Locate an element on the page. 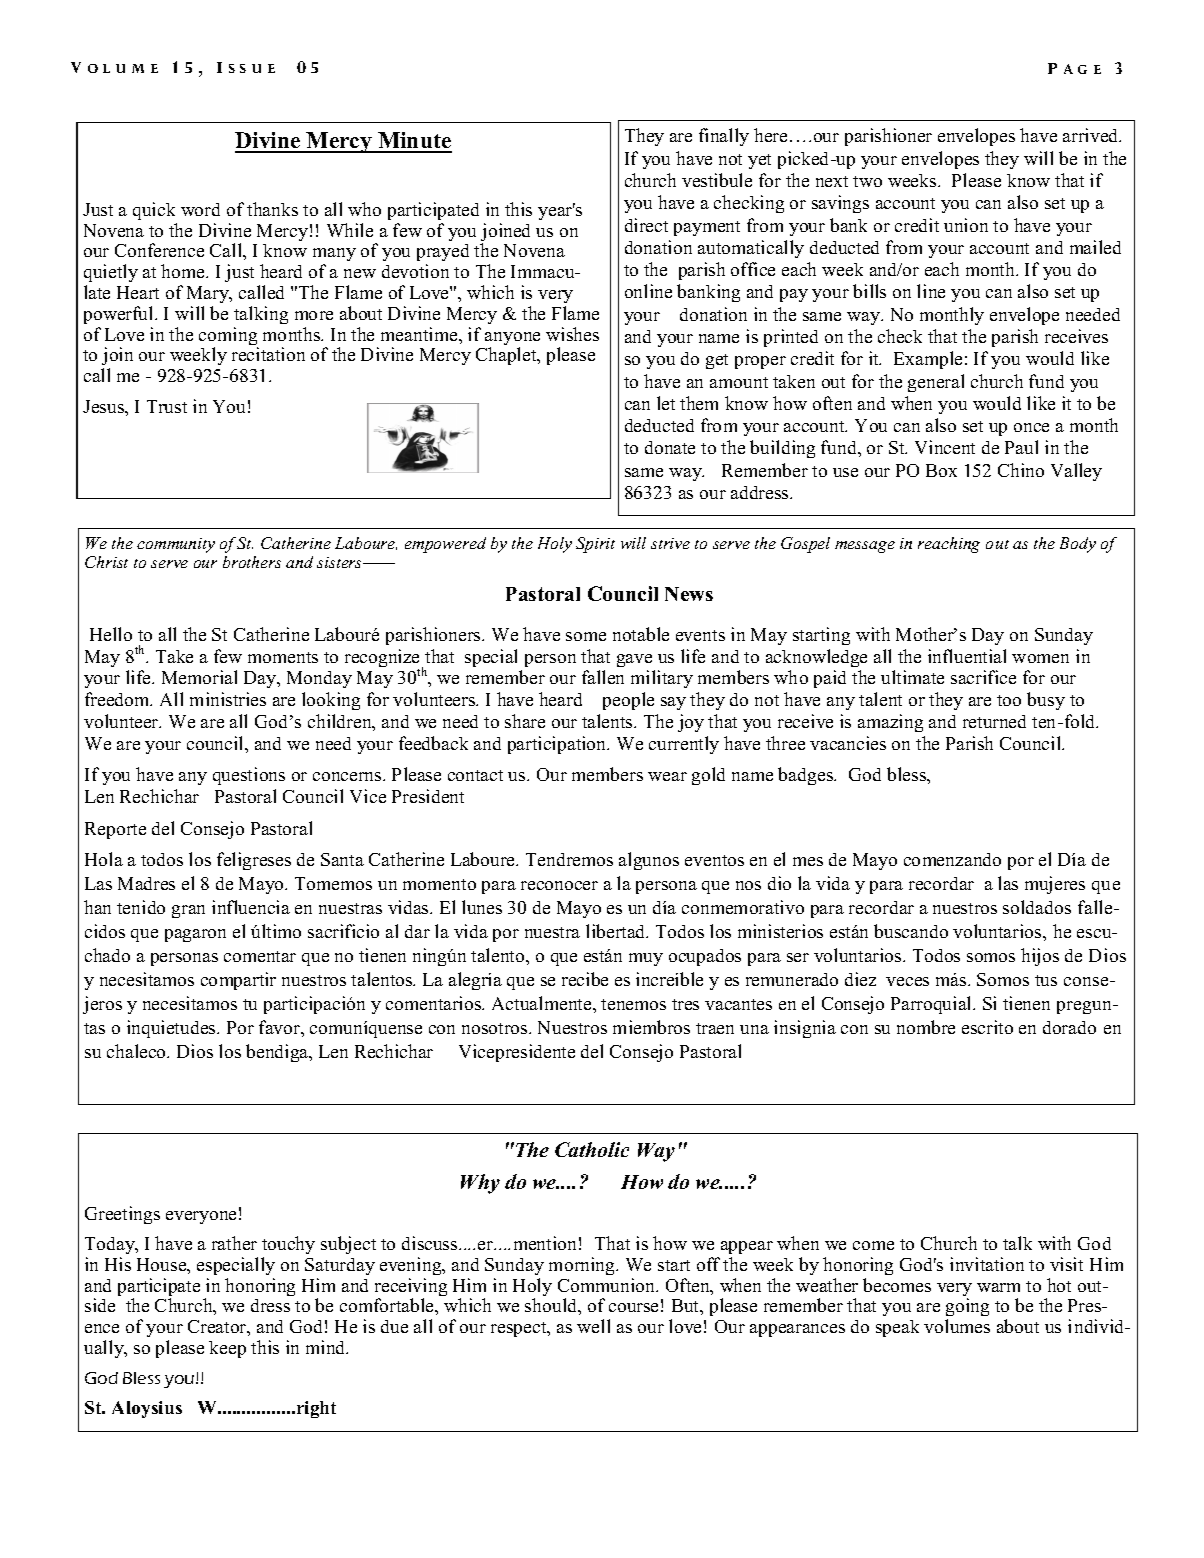 The height and width of the page is (1558, 1204). returned is located at coordinates (994, 721).
